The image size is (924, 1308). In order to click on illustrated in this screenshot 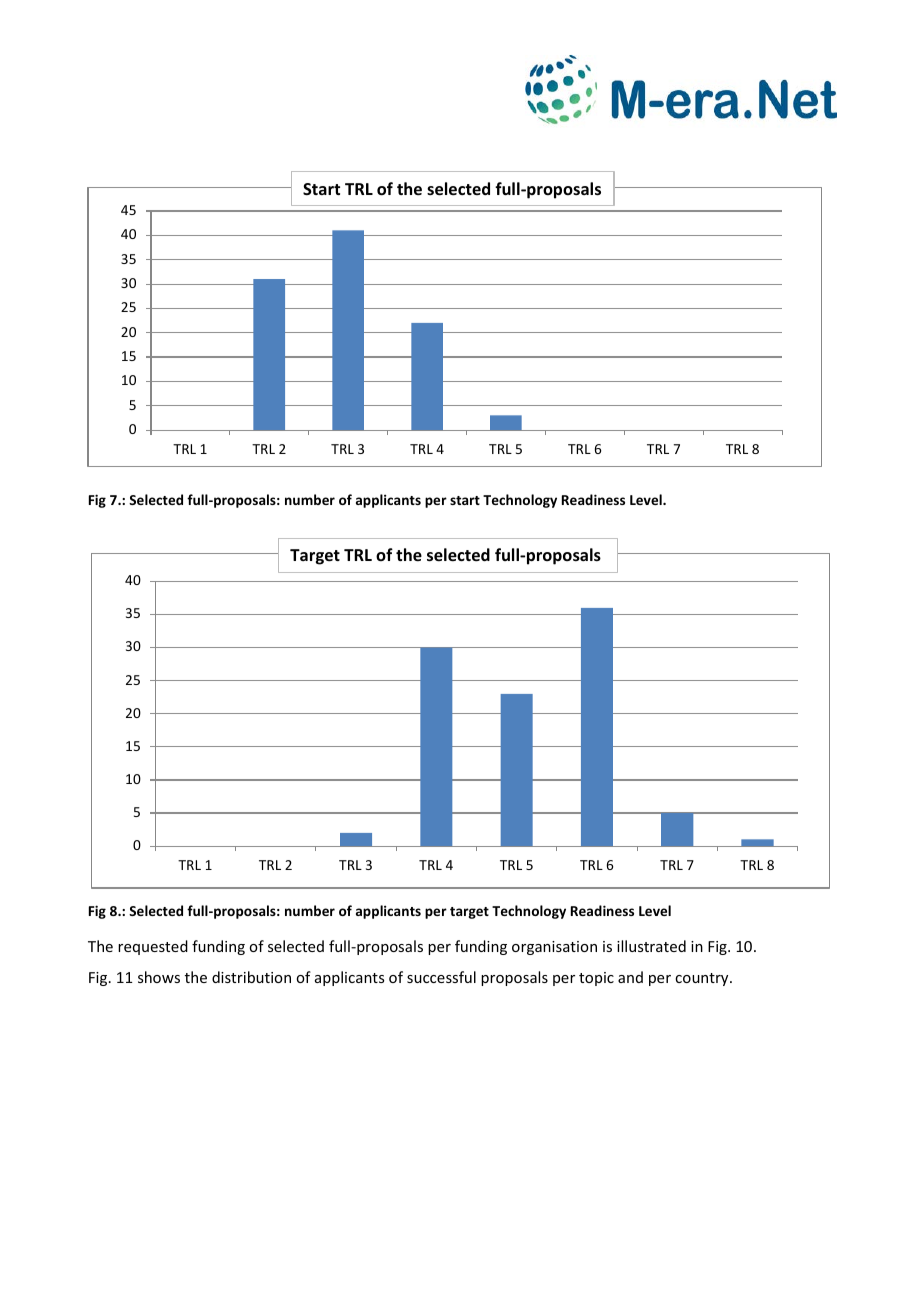, I will do `click(651, 946)`.
